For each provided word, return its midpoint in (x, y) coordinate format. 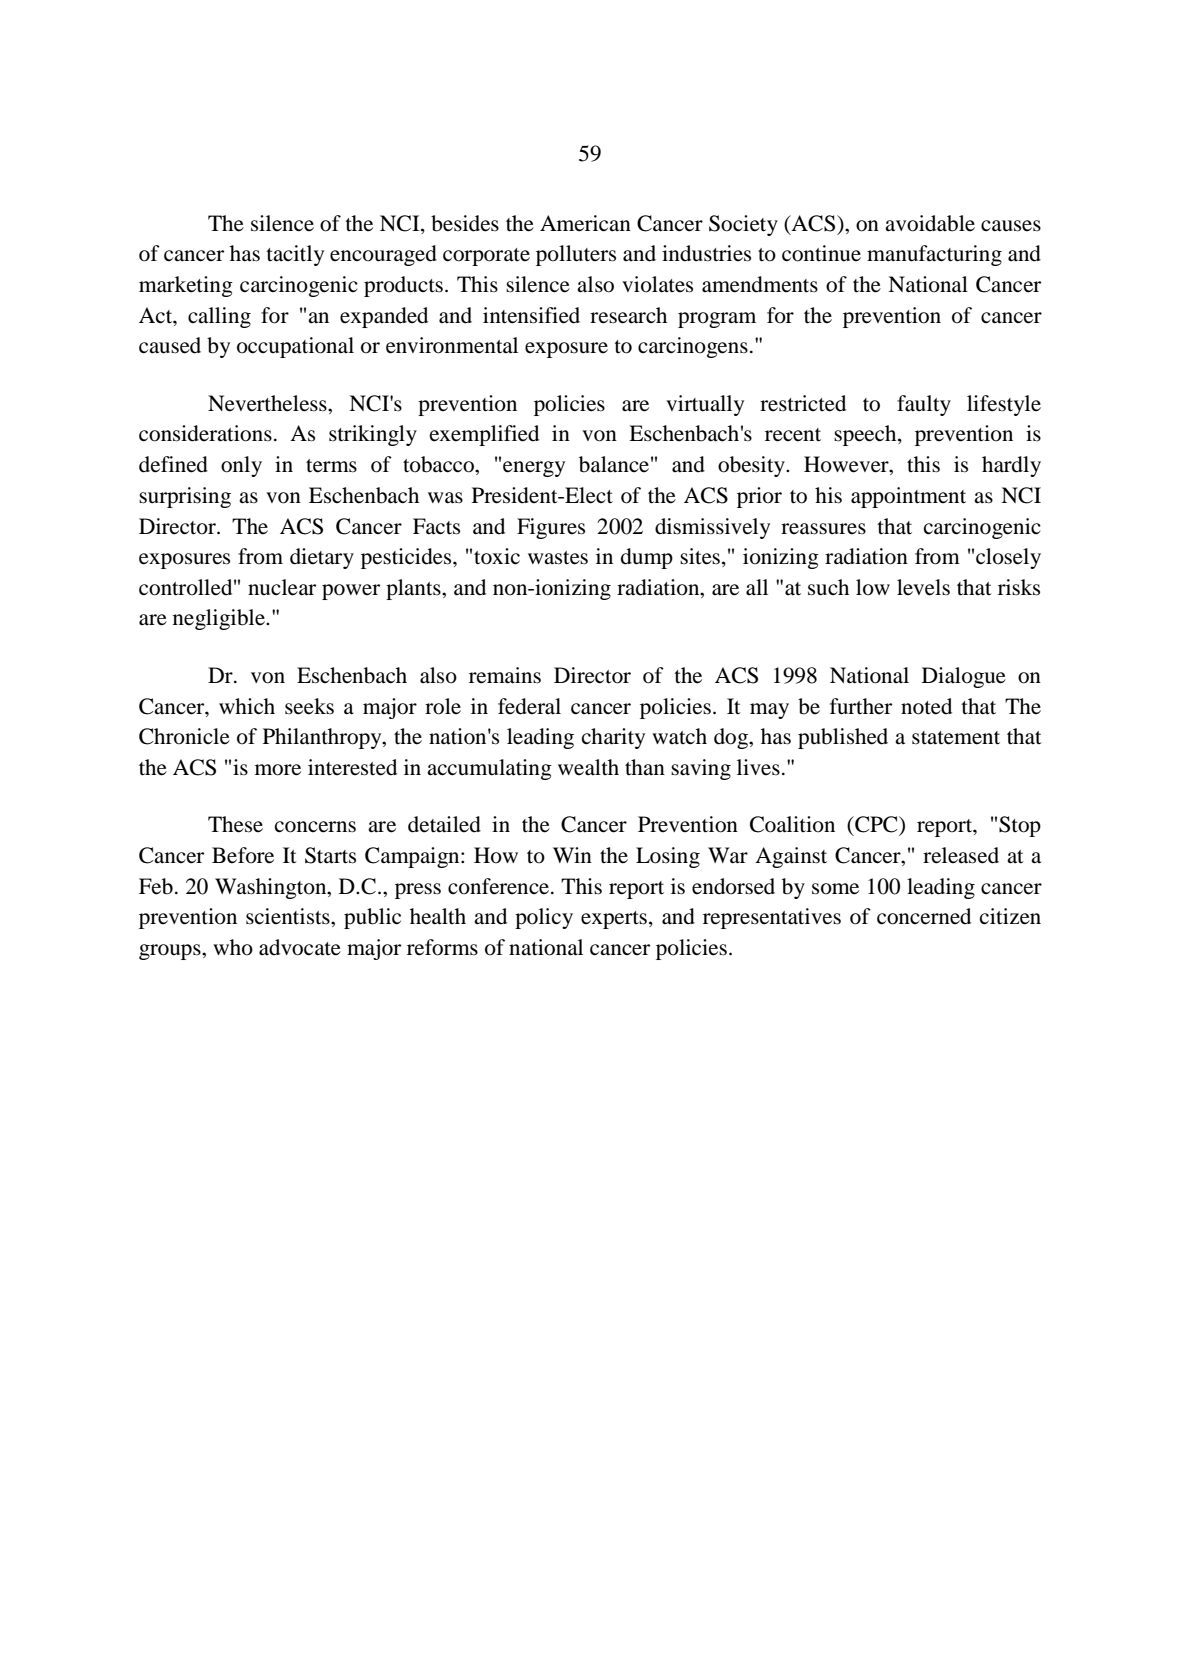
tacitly (295, 255)
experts (614, 920)
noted (926, 706)
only (241, 466)
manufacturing (934, 255)
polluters (576, 255)
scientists (289, 916)
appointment (908, 497)
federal (529, 706)
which (247, 706)
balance (614, 464)
